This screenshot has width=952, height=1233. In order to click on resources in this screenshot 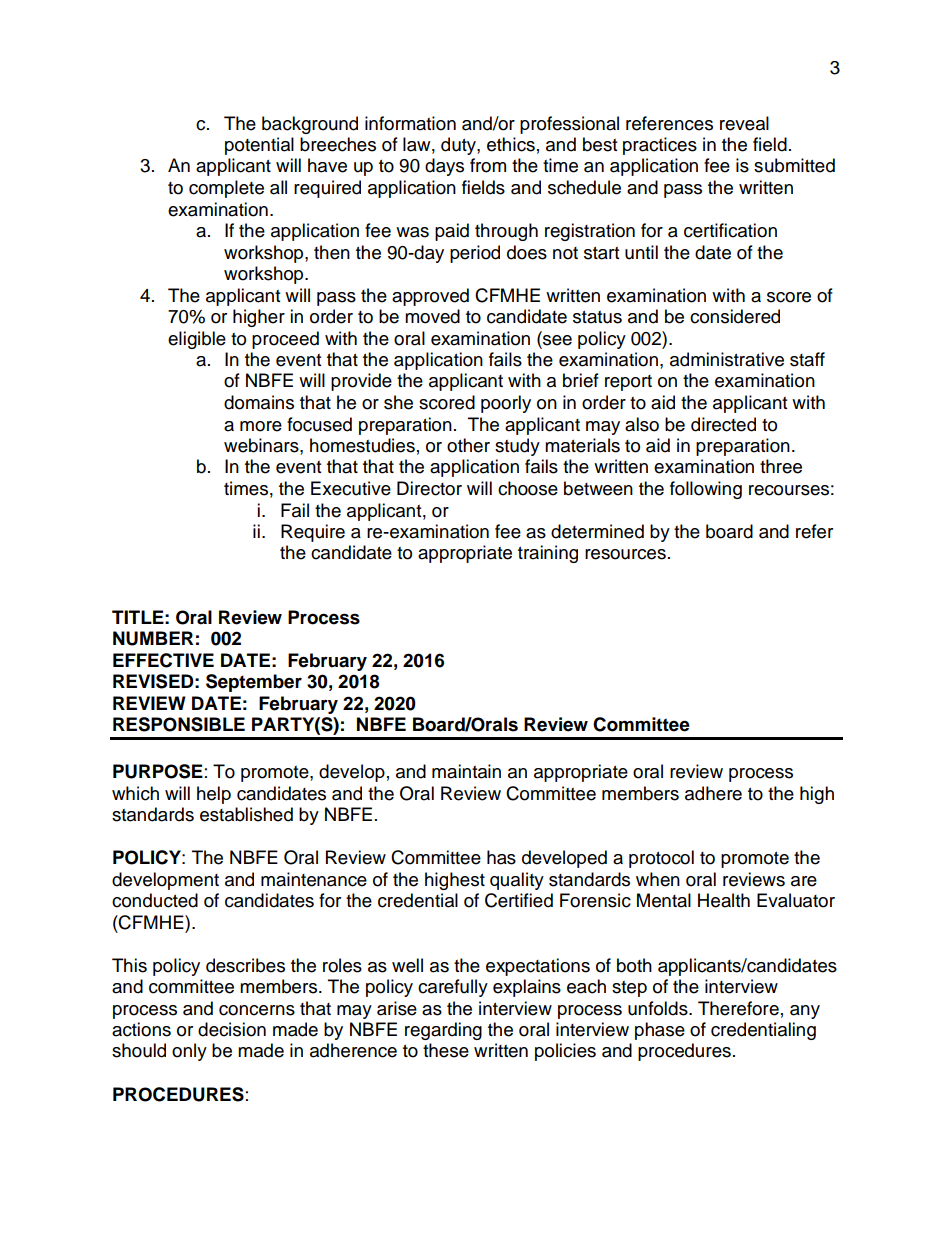, I will do `click(625, 554)`.
